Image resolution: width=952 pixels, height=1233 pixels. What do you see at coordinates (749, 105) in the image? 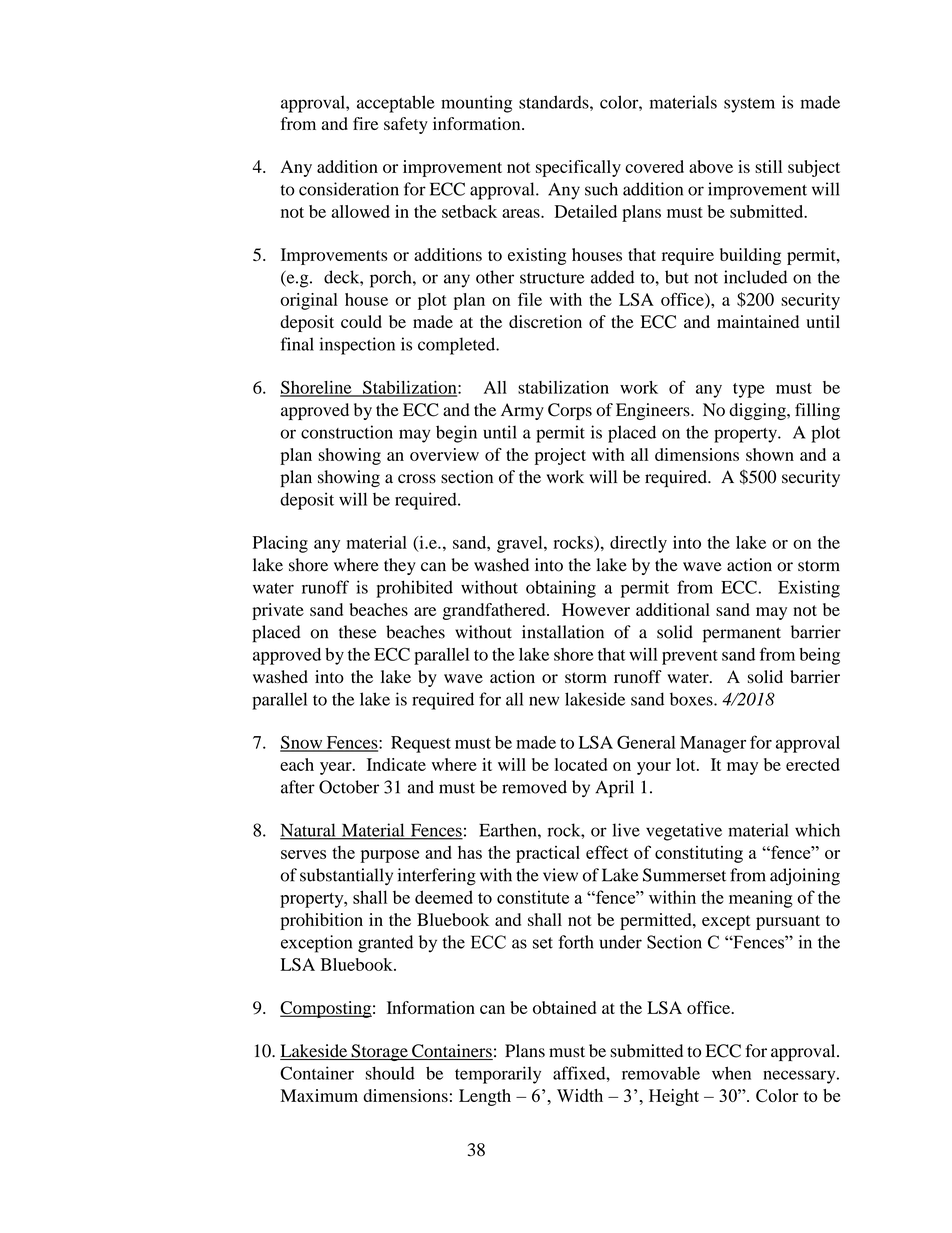
I see `system` at bounding box center [749, 105].
